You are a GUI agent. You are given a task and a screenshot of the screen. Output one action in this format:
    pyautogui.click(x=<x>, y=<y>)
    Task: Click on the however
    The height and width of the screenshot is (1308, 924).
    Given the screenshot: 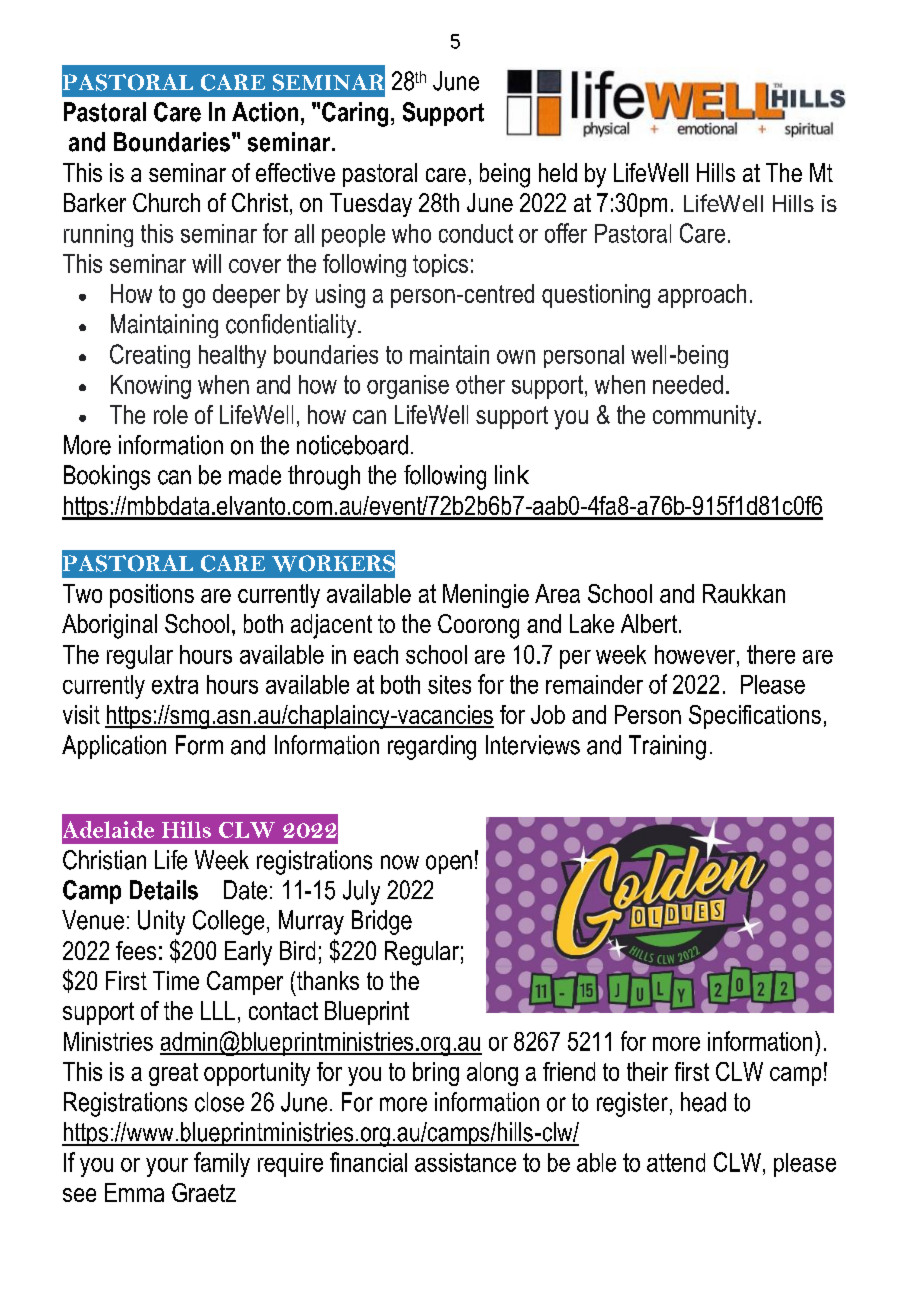 What is the action you would take?
    pyautogui.click(x=696, y=654)
